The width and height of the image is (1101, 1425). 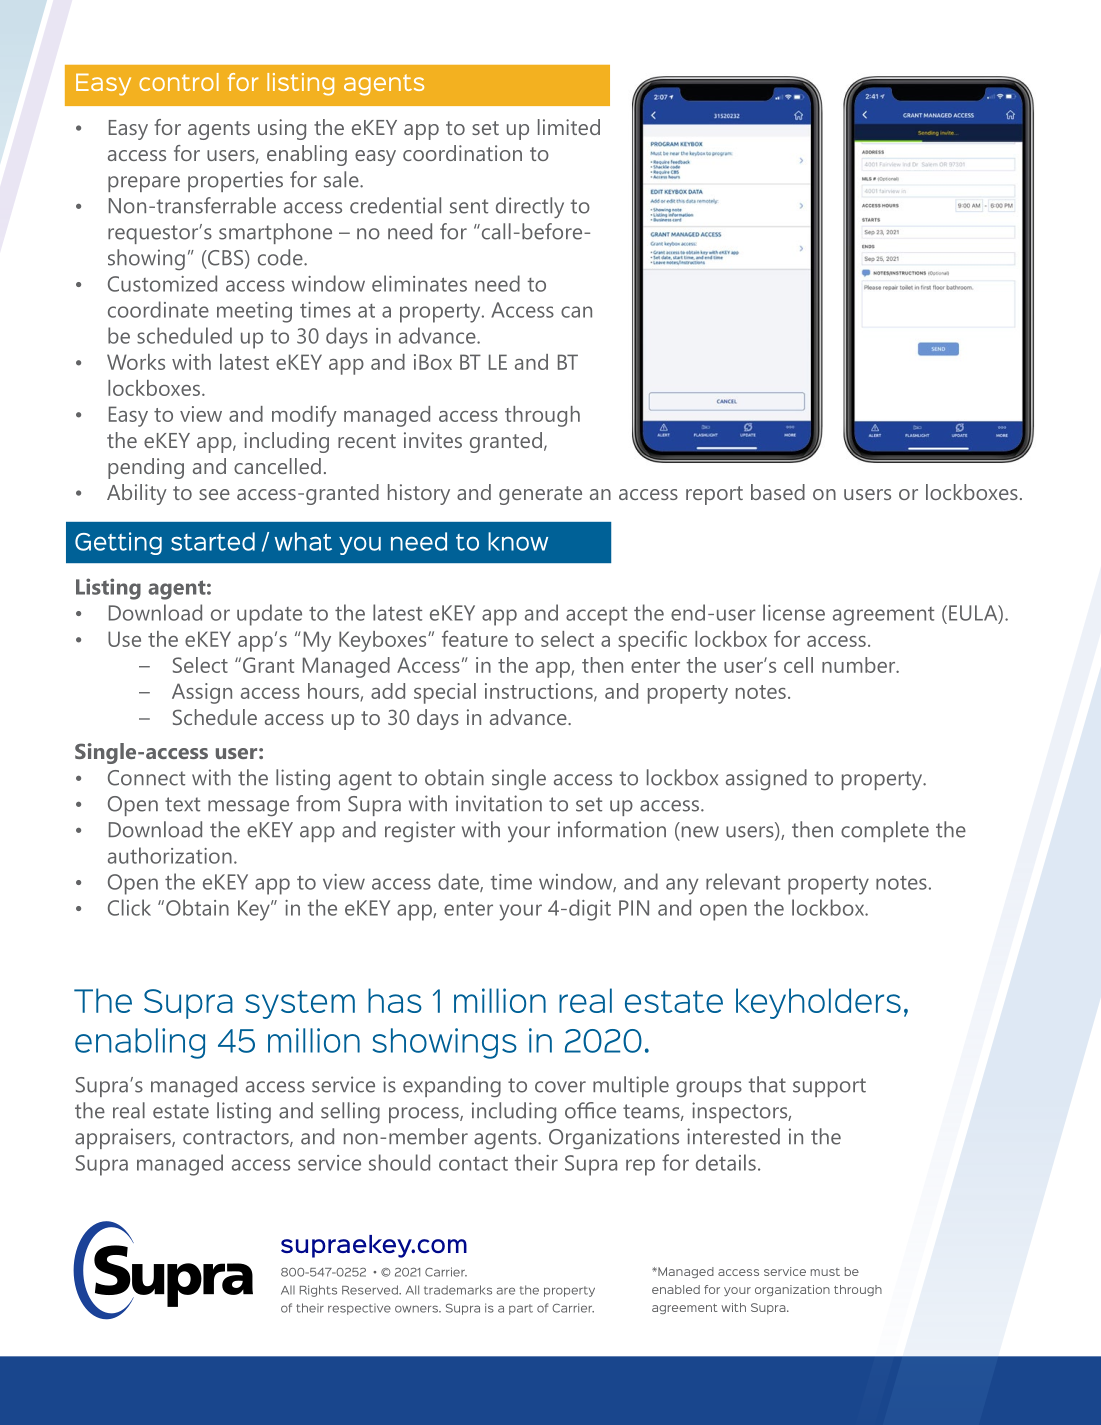 What do you see at coordinates (462, 153) in the image?
I see `coordination` at bounding box center [462, 153].
